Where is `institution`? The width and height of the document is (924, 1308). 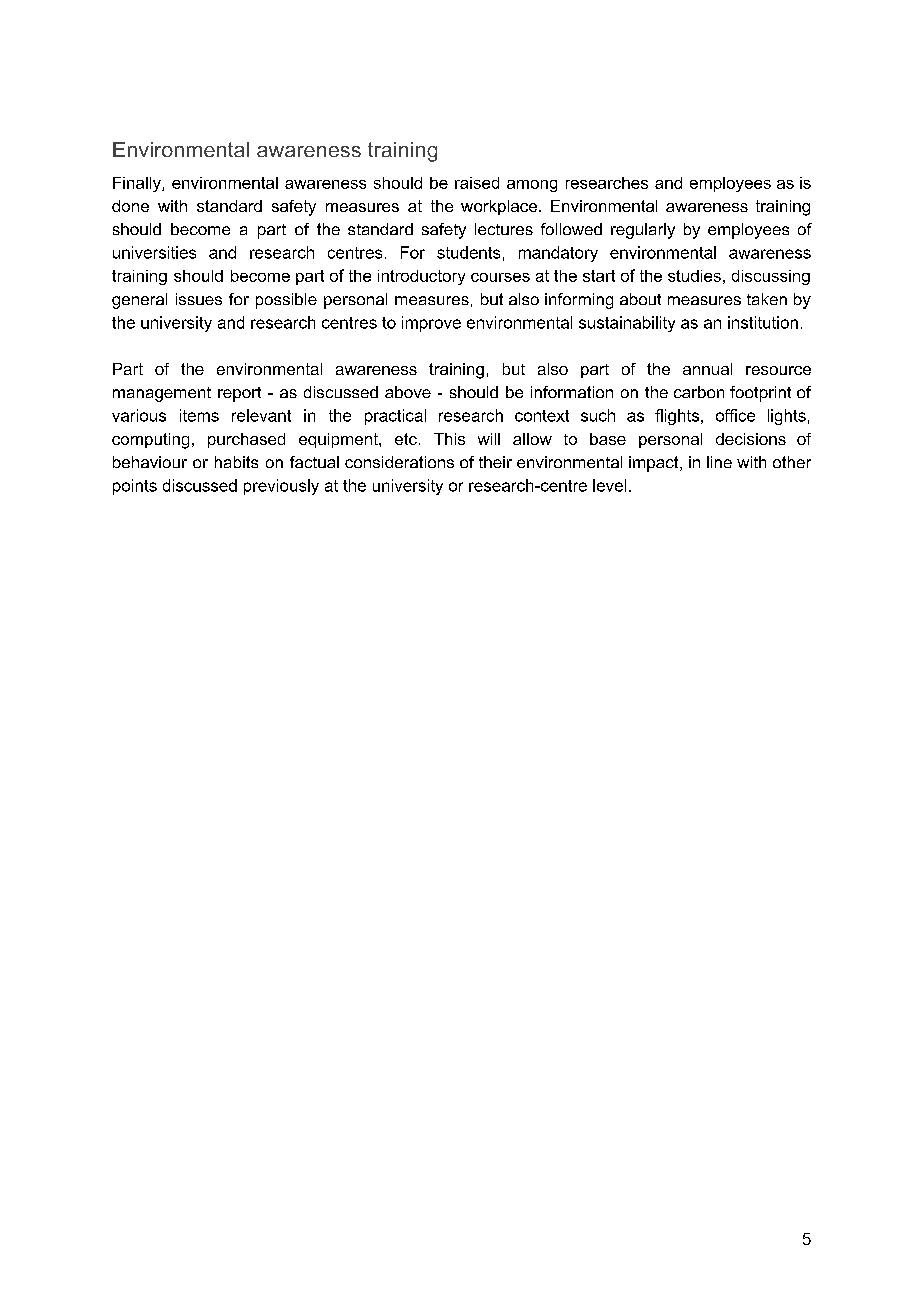 institution is located at coordinates (763, 322).
